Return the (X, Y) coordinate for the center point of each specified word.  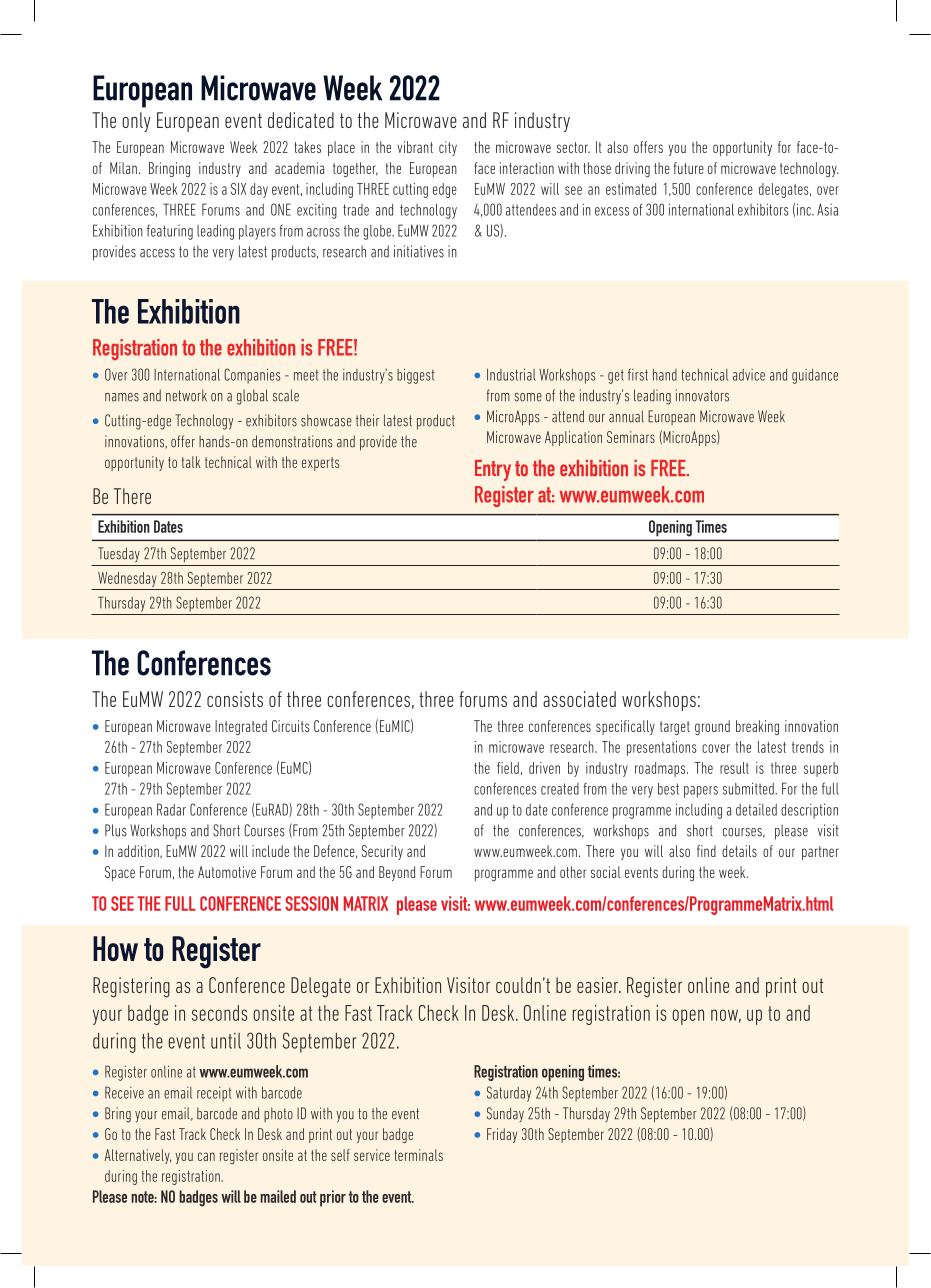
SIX (238, 189)
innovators (702, 395)
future (689, 168)
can (206, 1156)
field (508, 768)
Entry (493, 470)
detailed (756, 810)
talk (191, 462)
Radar (171, 809)
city (448, 148)
